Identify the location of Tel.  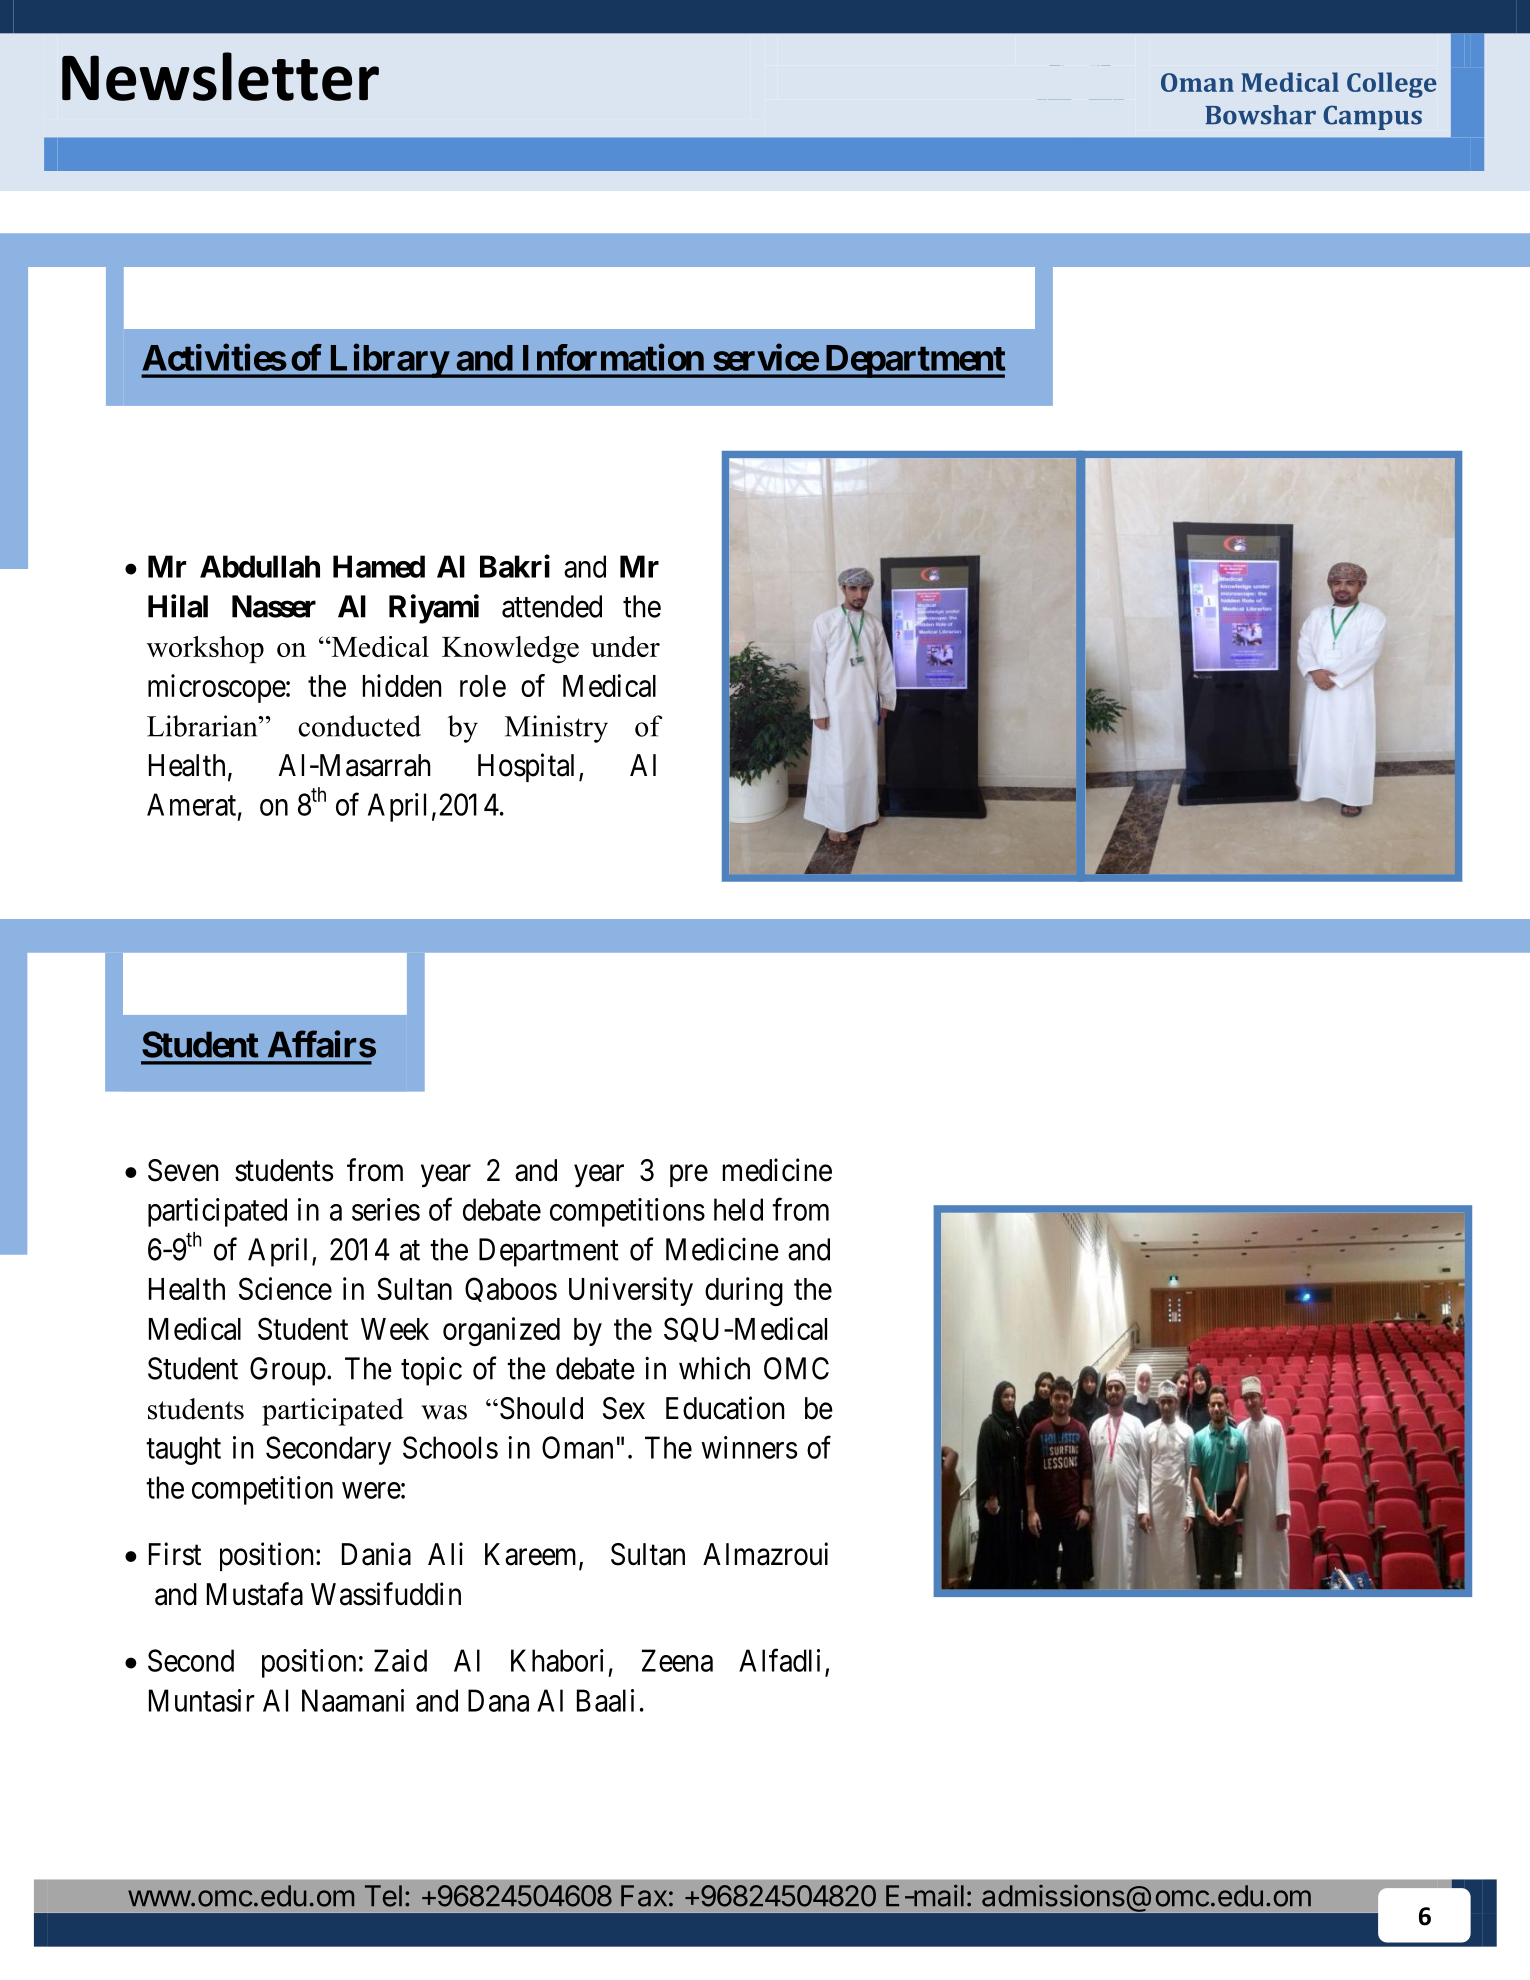
(383, 1896).
